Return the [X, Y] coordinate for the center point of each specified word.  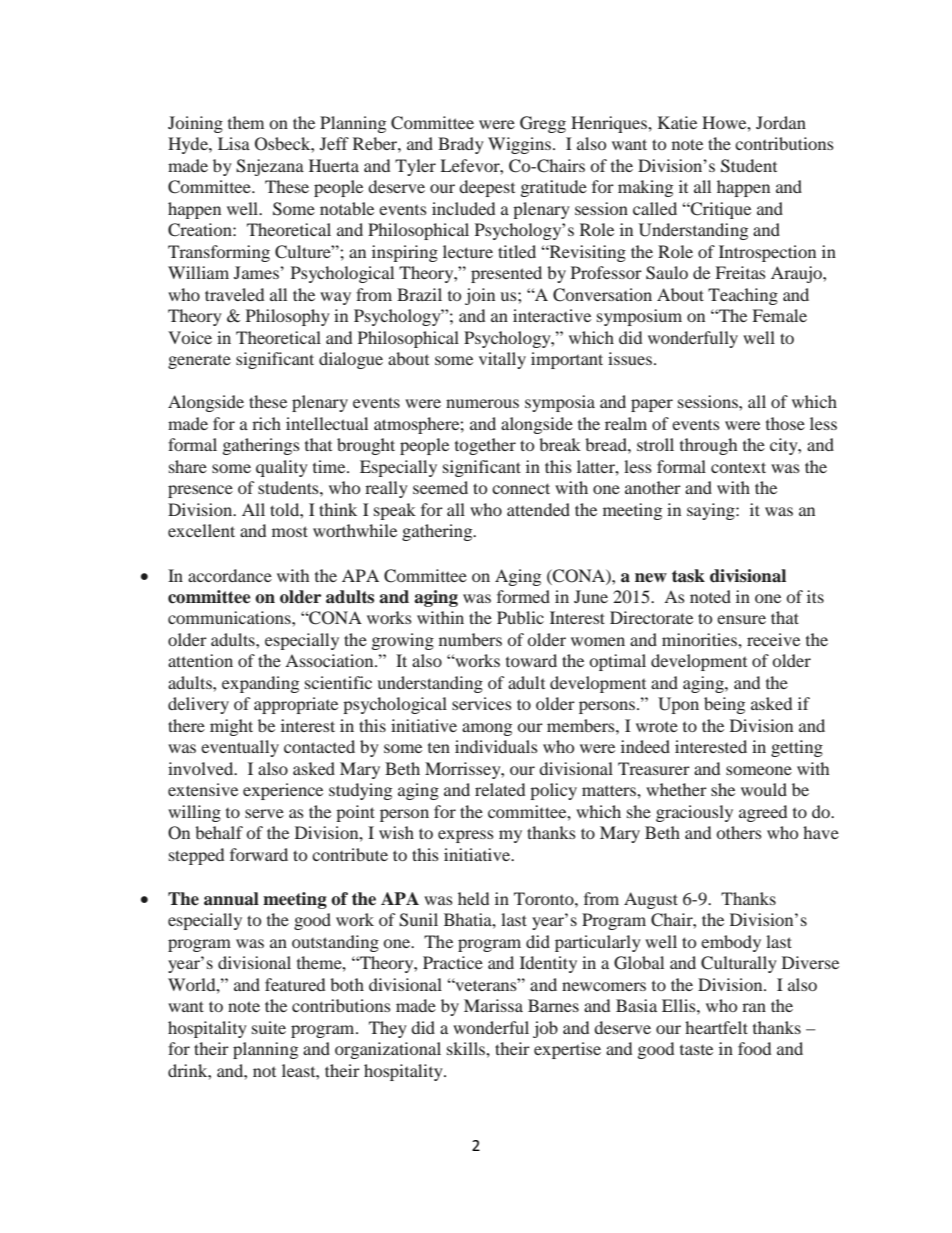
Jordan [781, 122]
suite [269, 1027]
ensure [741, 619]
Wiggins [519, 145]
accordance [230, 575]
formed [523, 596]
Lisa [234, 143]
